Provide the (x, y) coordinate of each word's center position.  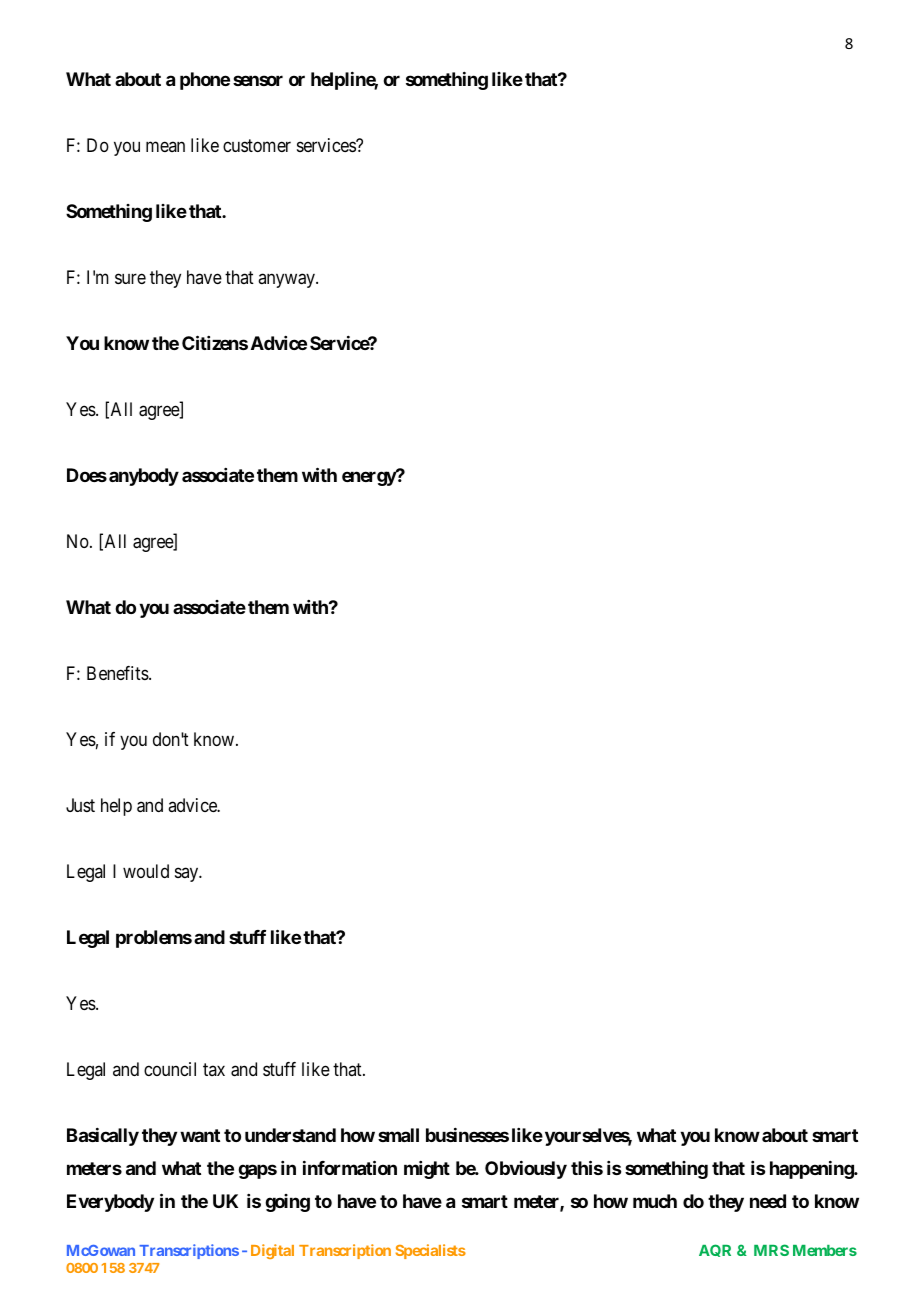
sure (130, 278)
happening (812, 1170)
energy (369, 479)
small (398, 1135)
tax (214, 1069)
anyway (287, 280)
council (170, 1069)
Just (80, 805)
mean (165, 146)
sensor (258, 80)
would (146, 871)
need (768, 1201)
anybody (144, 477)
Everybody (110, 1203)
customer (257, 145)
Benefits (118, 673)
